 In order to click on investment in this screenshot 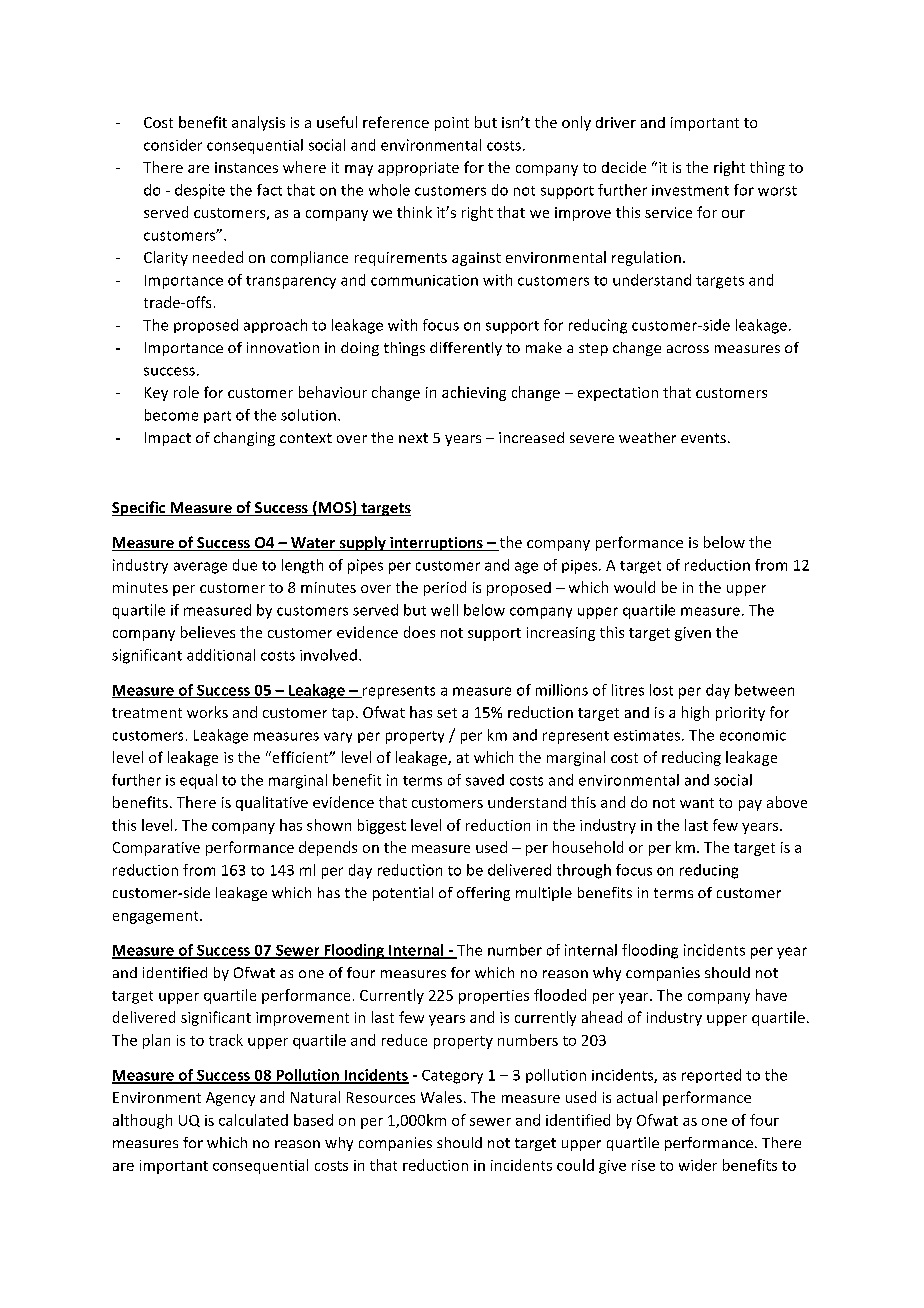, I will do `click(690, 190)`.
